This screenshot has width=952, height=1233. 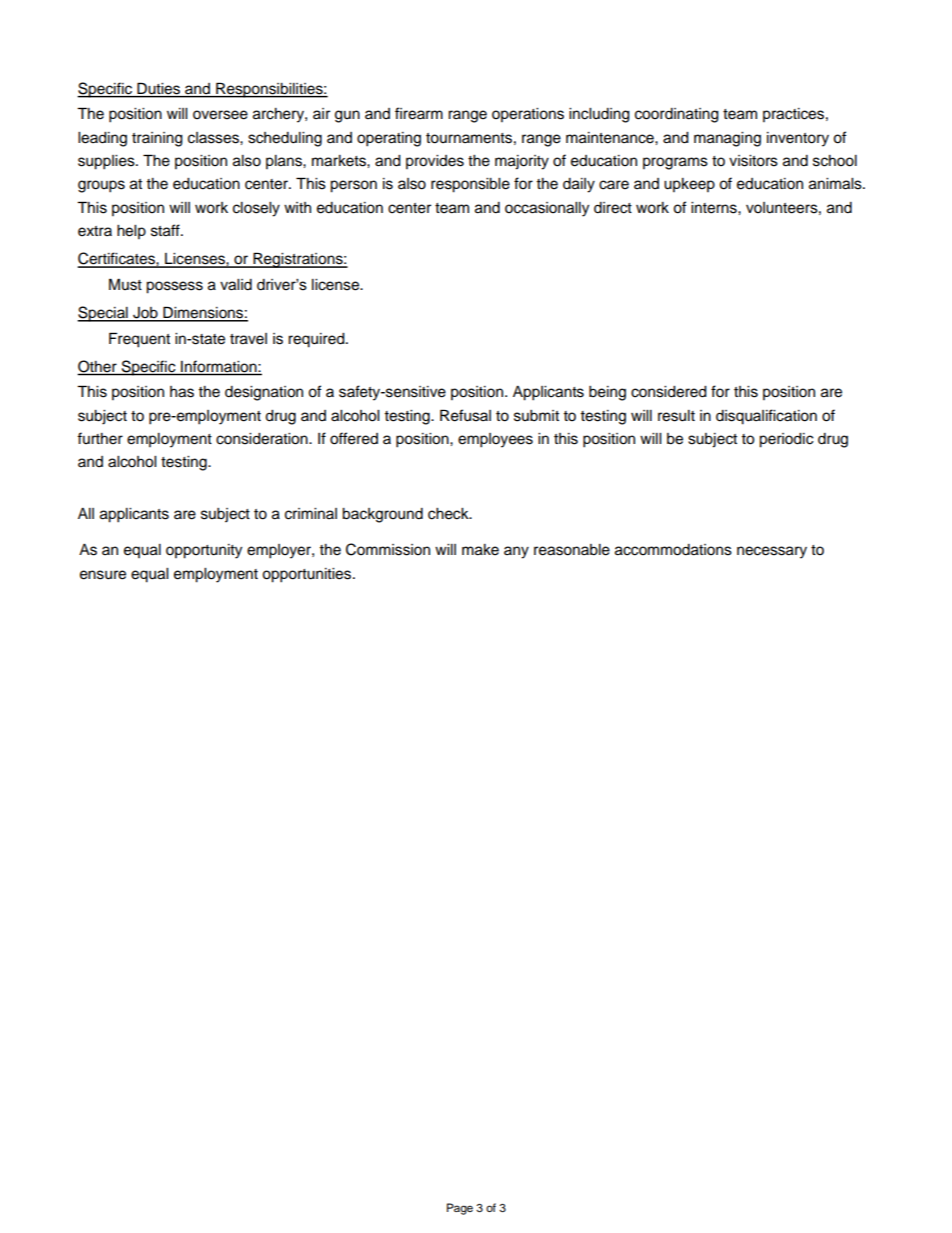 What do you see at coordinates (419, 113) in the screenshot?
I see `firearm` at bounding box center [419, 113].
